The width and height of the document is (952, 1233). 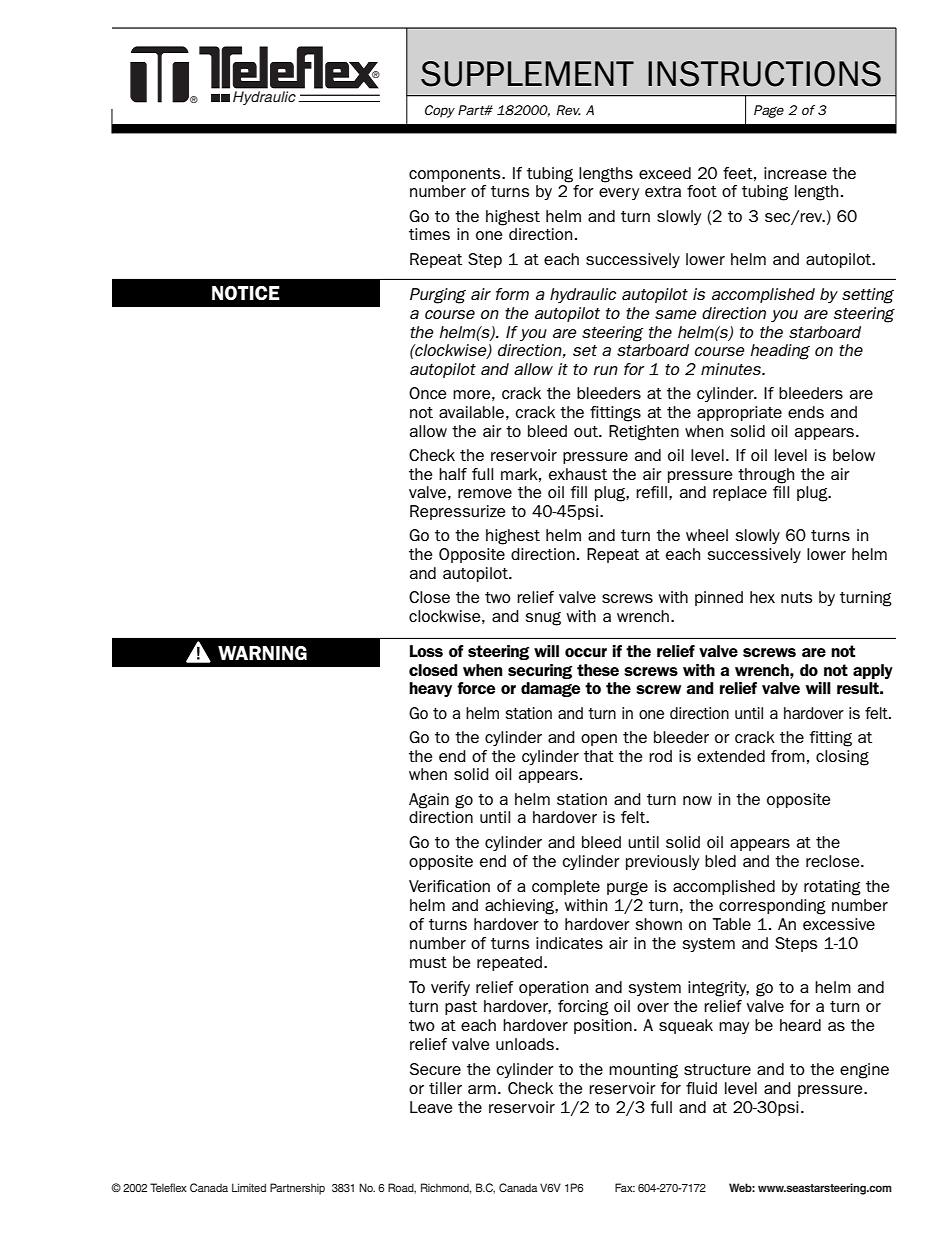 What do you see at coordinates (543, 619) in the document?
I see `snug` at bounding box center [543, 619].
